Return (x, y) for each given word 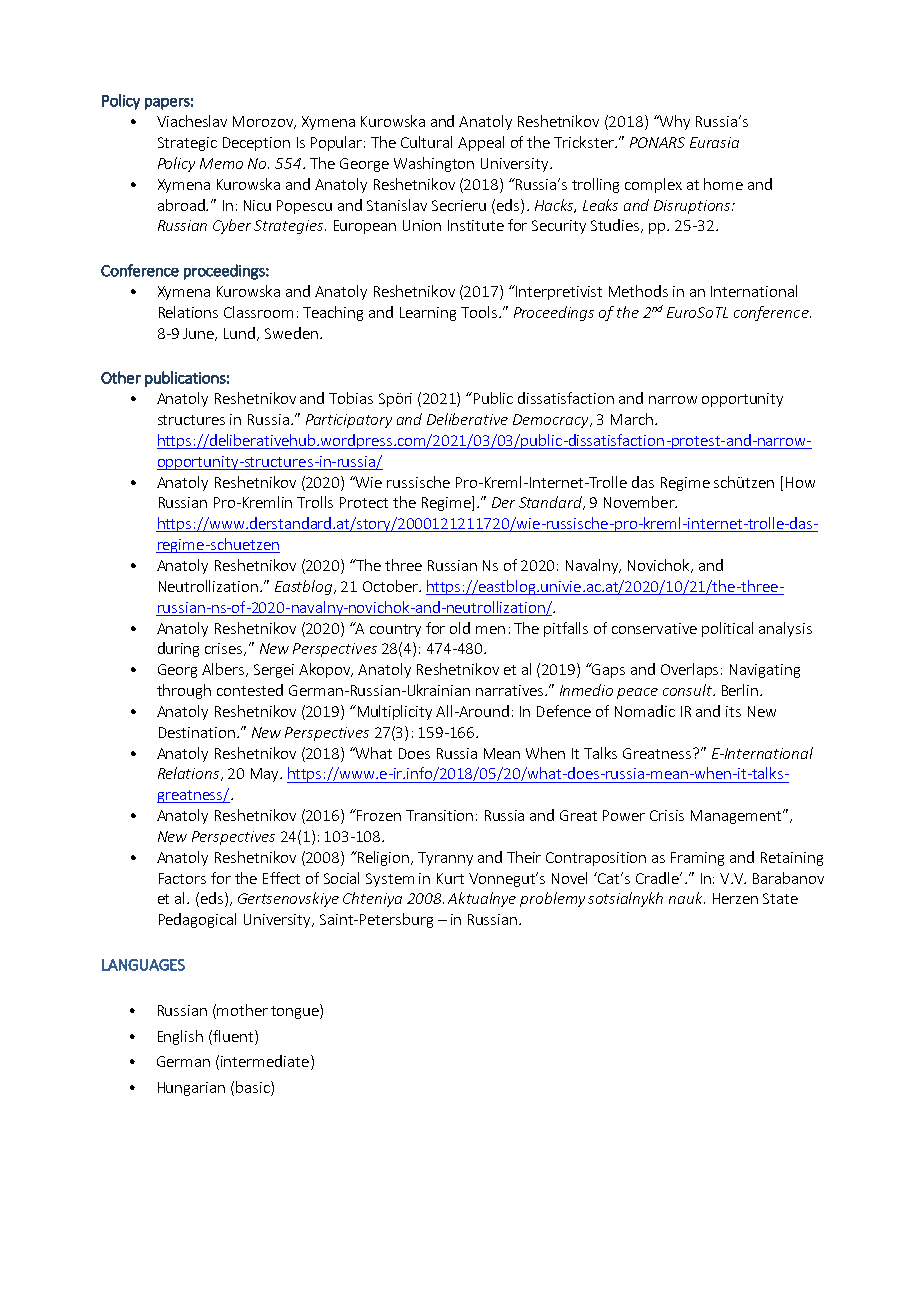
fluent (232, 1036)
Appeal (481, 143)
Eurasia (714, 142)
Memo (221, 163)
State (780, 898)
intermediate (265, 1061)
